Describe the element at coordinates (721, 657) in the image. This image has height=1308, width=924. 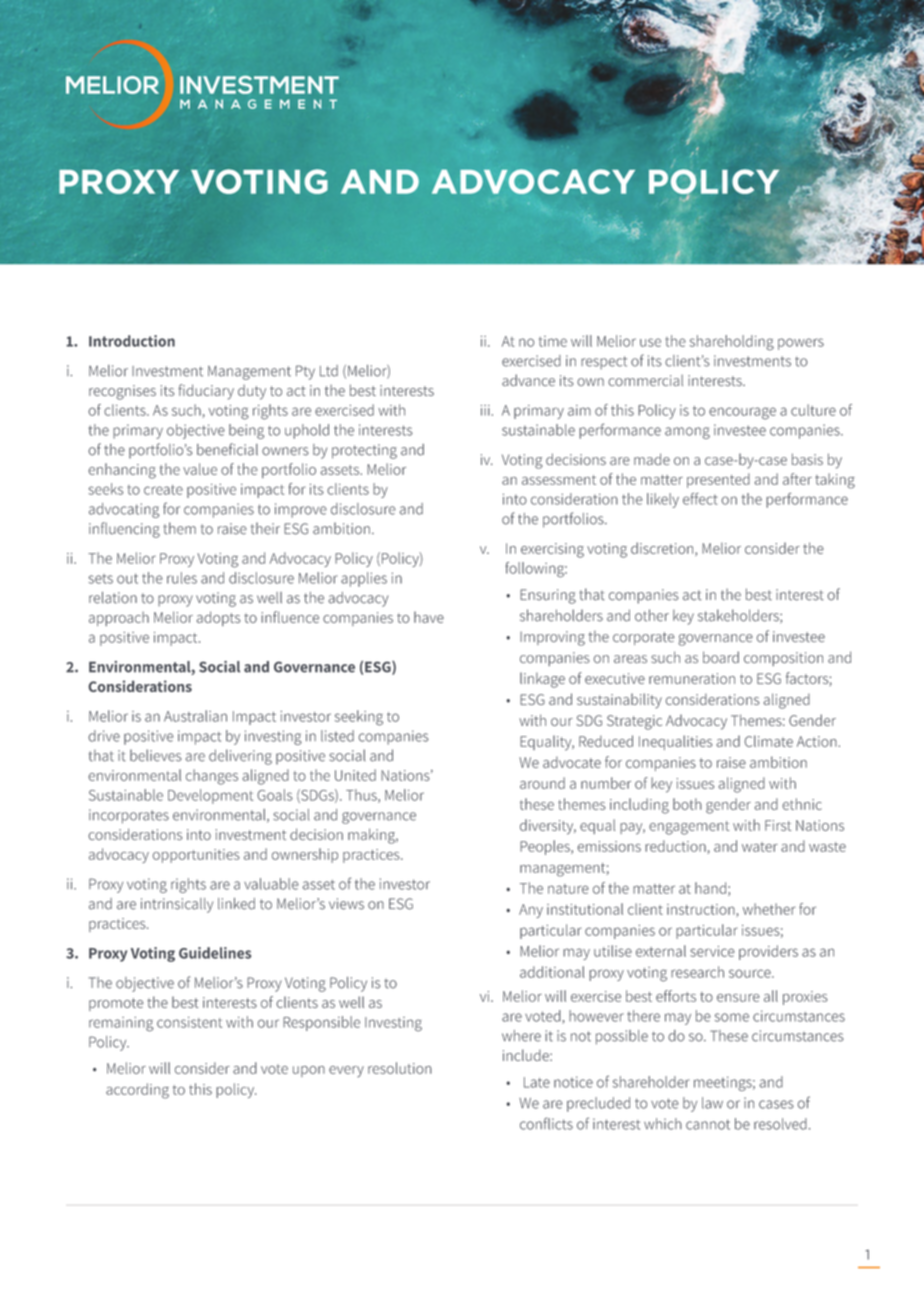
I see `board` at that location.
